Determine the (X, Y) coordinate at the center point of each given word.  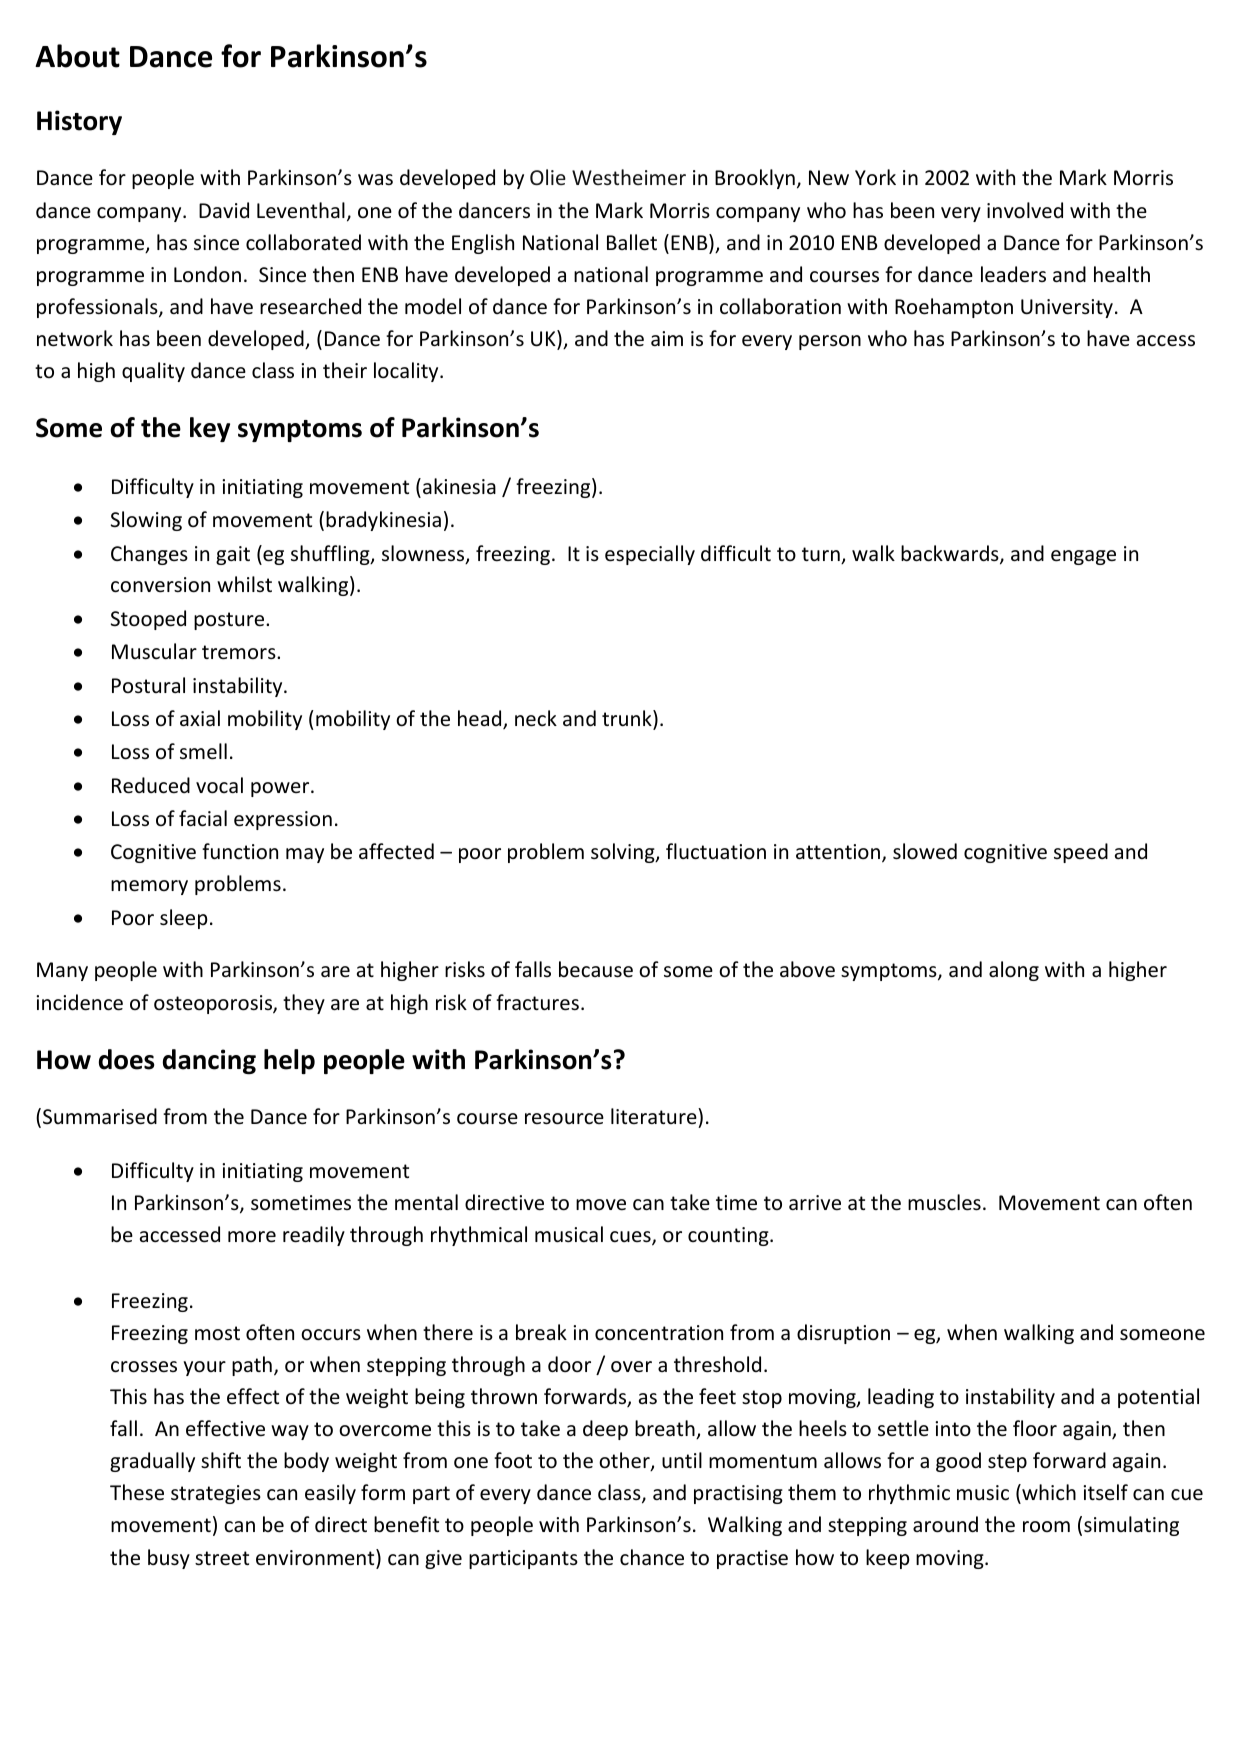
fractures (537, 1002)
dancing (209, 1061)
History (79, 122)
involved (1025, 210)
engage (1083, 557)
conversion (160, 585)
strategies (216, 1494)
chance (652, 1557)
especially (650, 555)
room (1046, 1526)
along (1014, 971)
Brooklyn (755, 179)
